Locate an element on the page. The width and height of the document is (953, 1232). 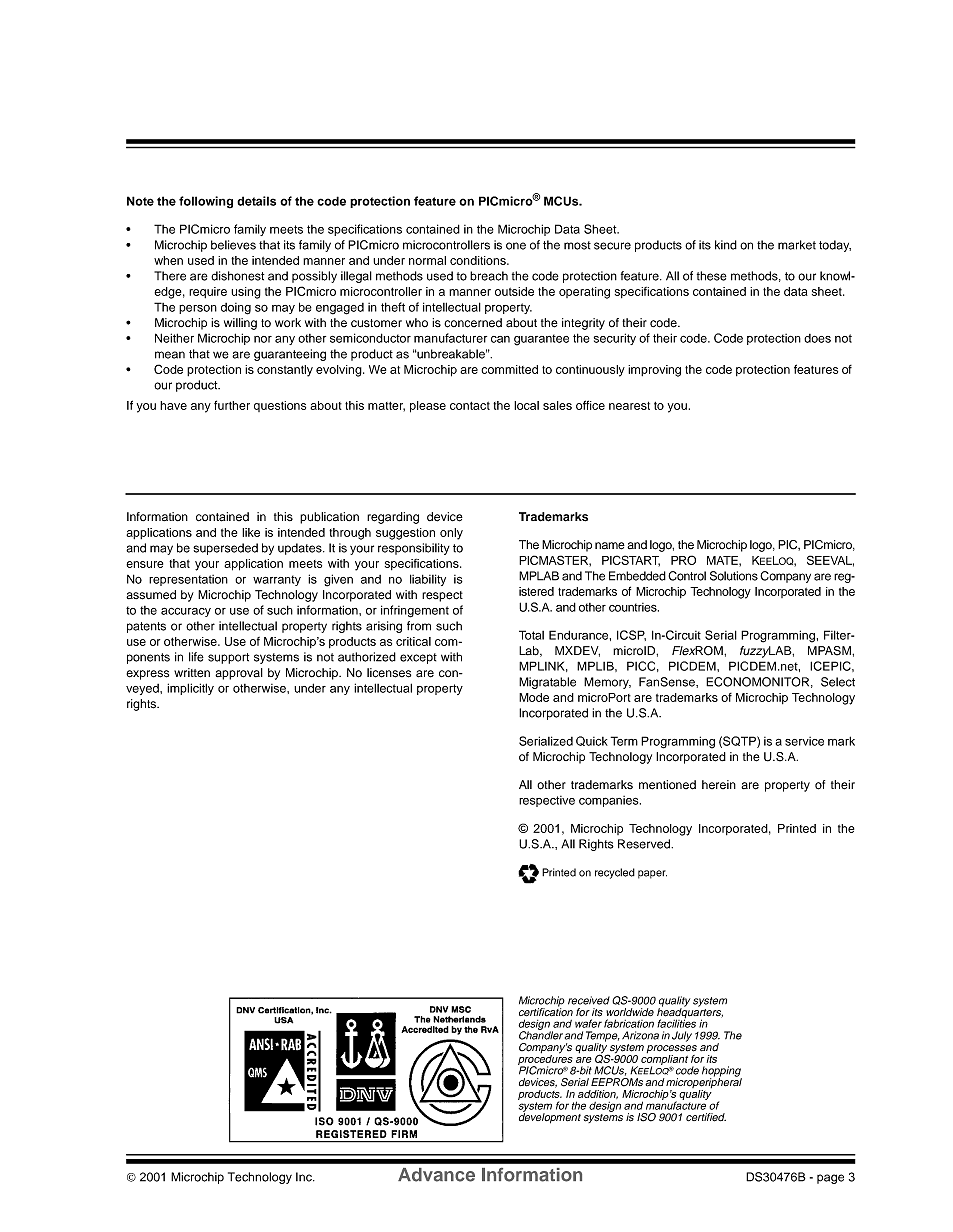
contact is located at coordinates (470, 406).
